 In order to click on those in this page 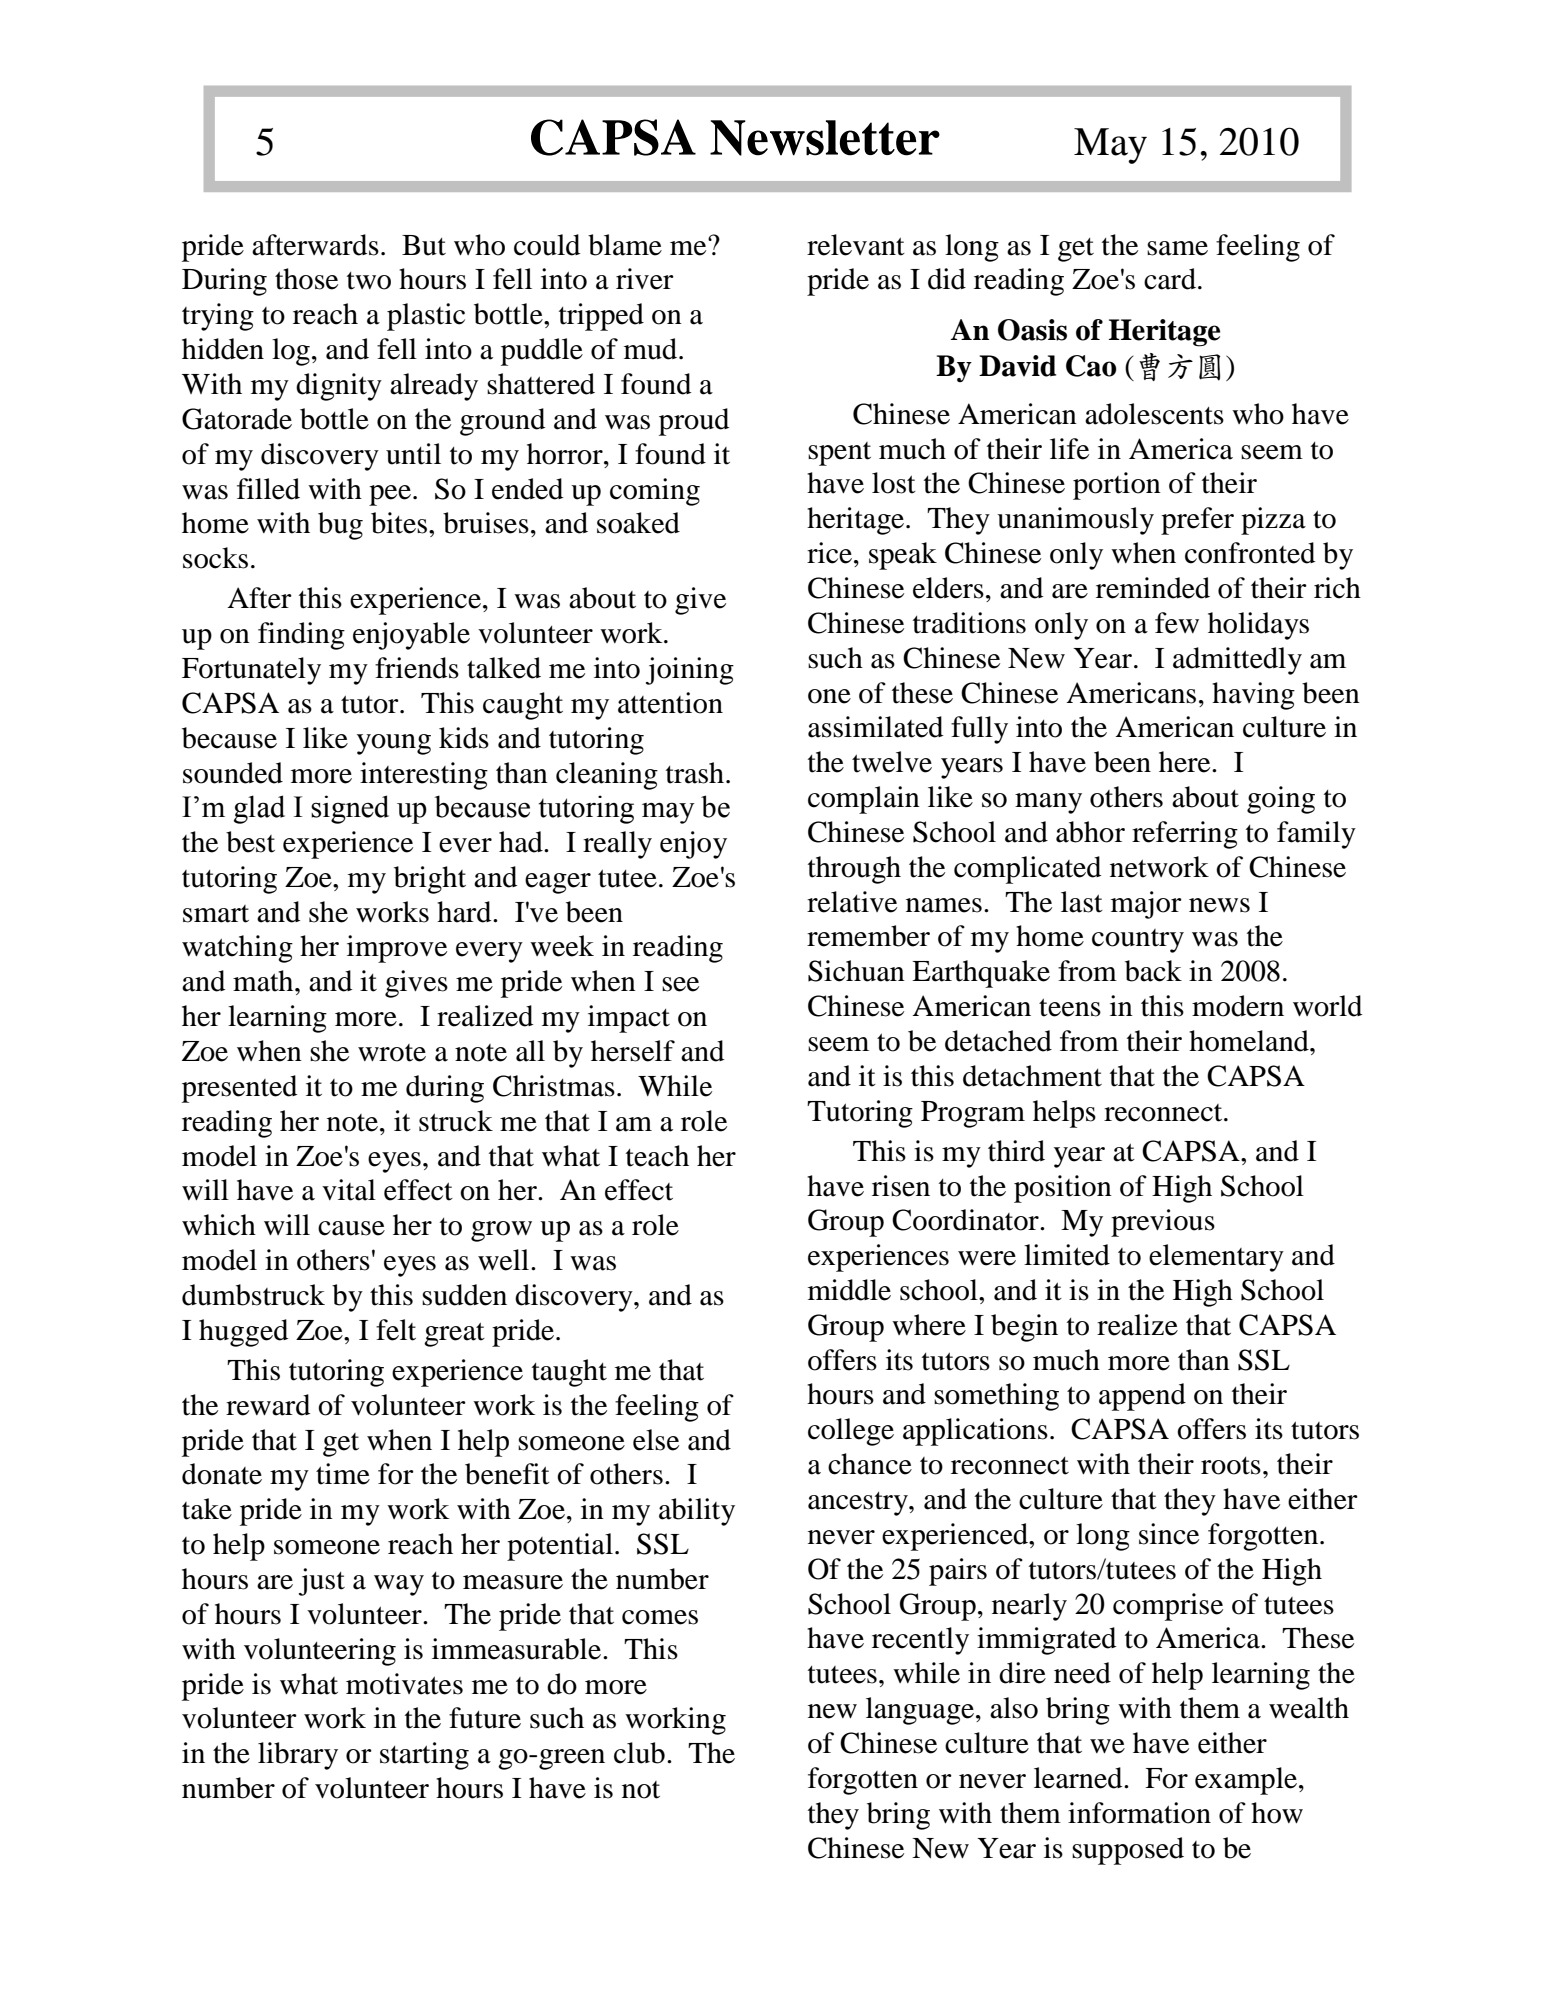, I will do `click(306, 279)`.
